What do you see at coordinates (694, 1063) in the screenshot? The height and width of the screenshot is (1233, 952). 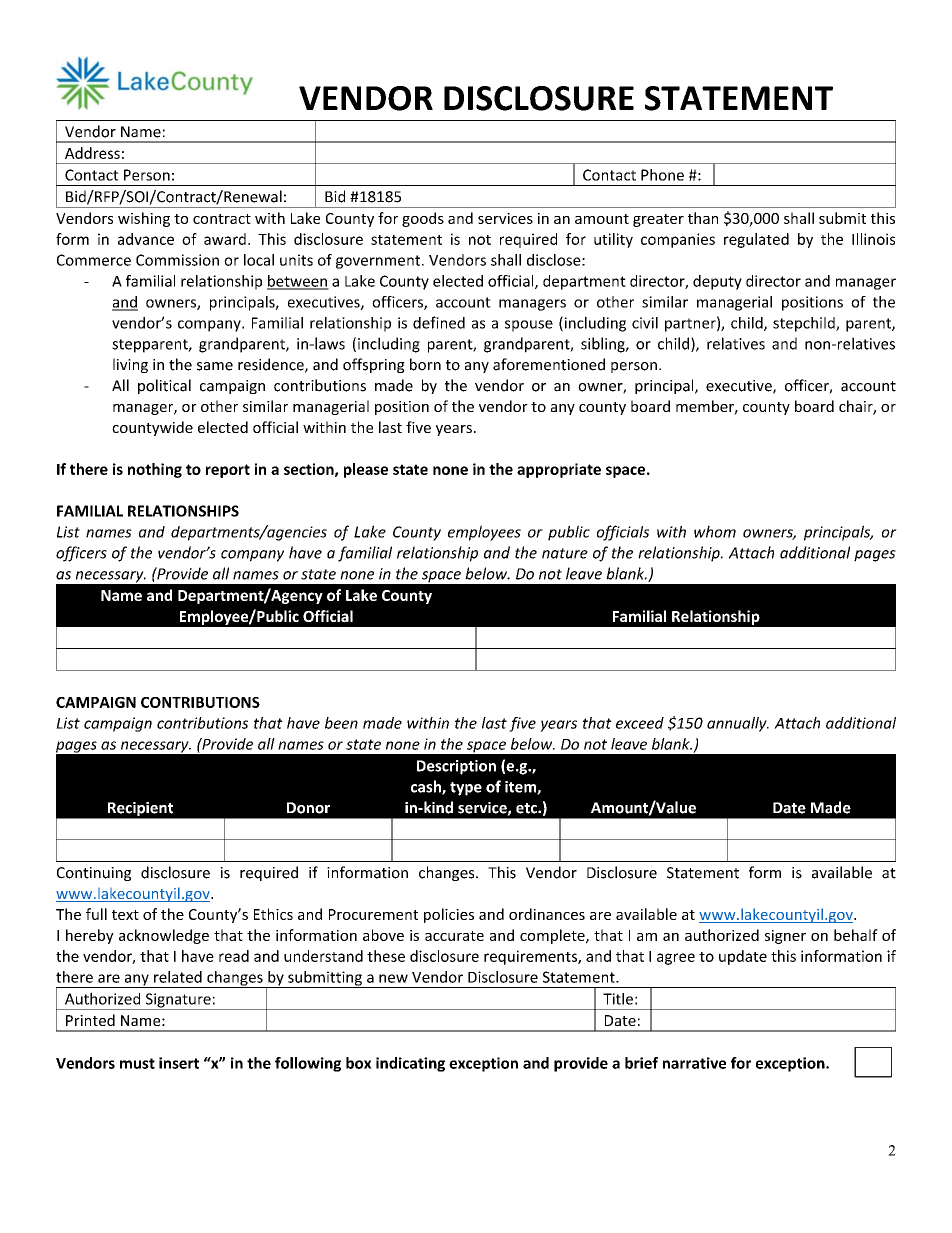 I see `narrative` at bounding box center [694, 1063].
